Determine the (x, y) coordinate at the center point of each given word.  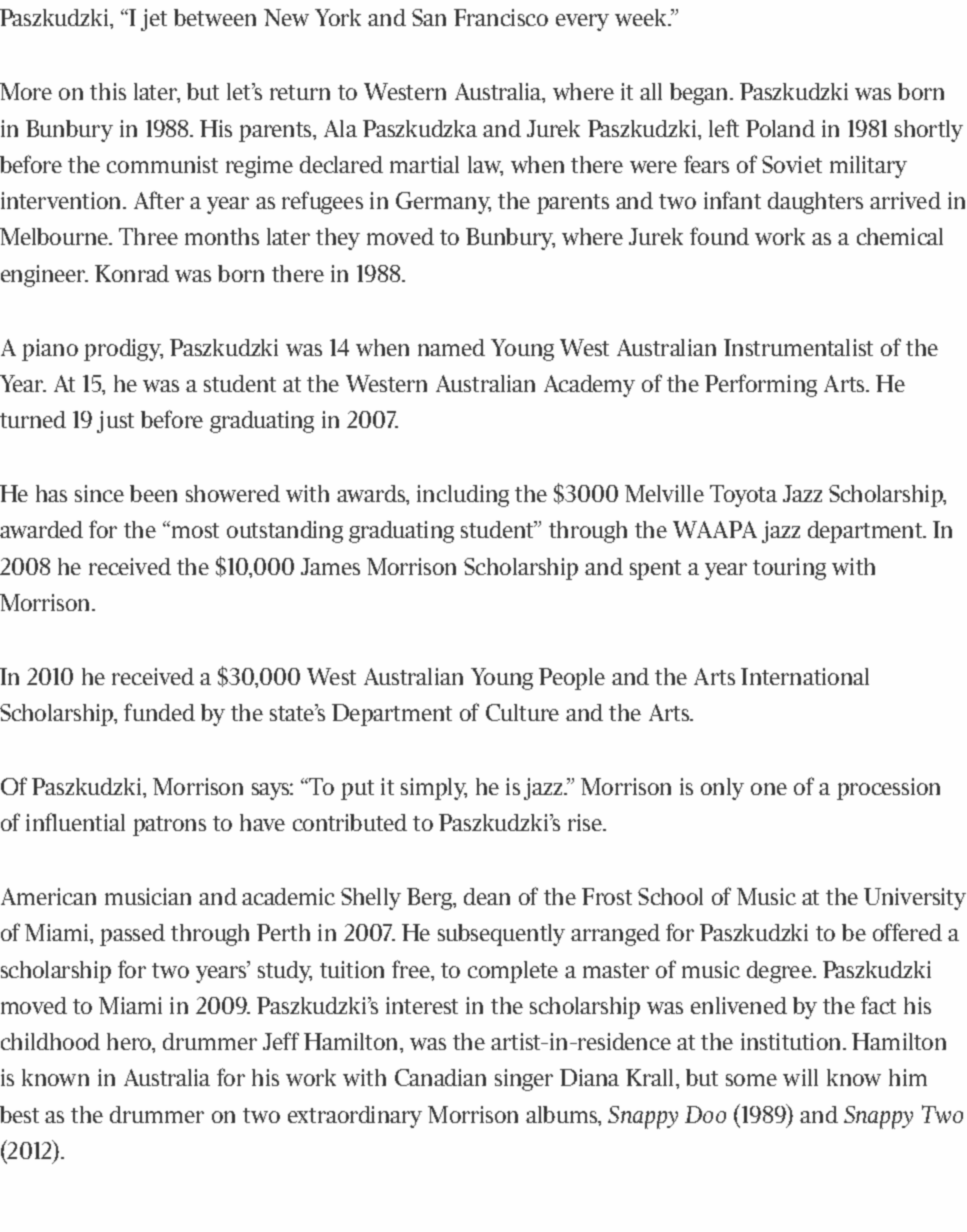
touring (789, 569)
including (463, 496)
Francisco (501, 17)
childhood (50, 1041)
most (195, 530)
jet (154, 20)
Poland (780, 128)
